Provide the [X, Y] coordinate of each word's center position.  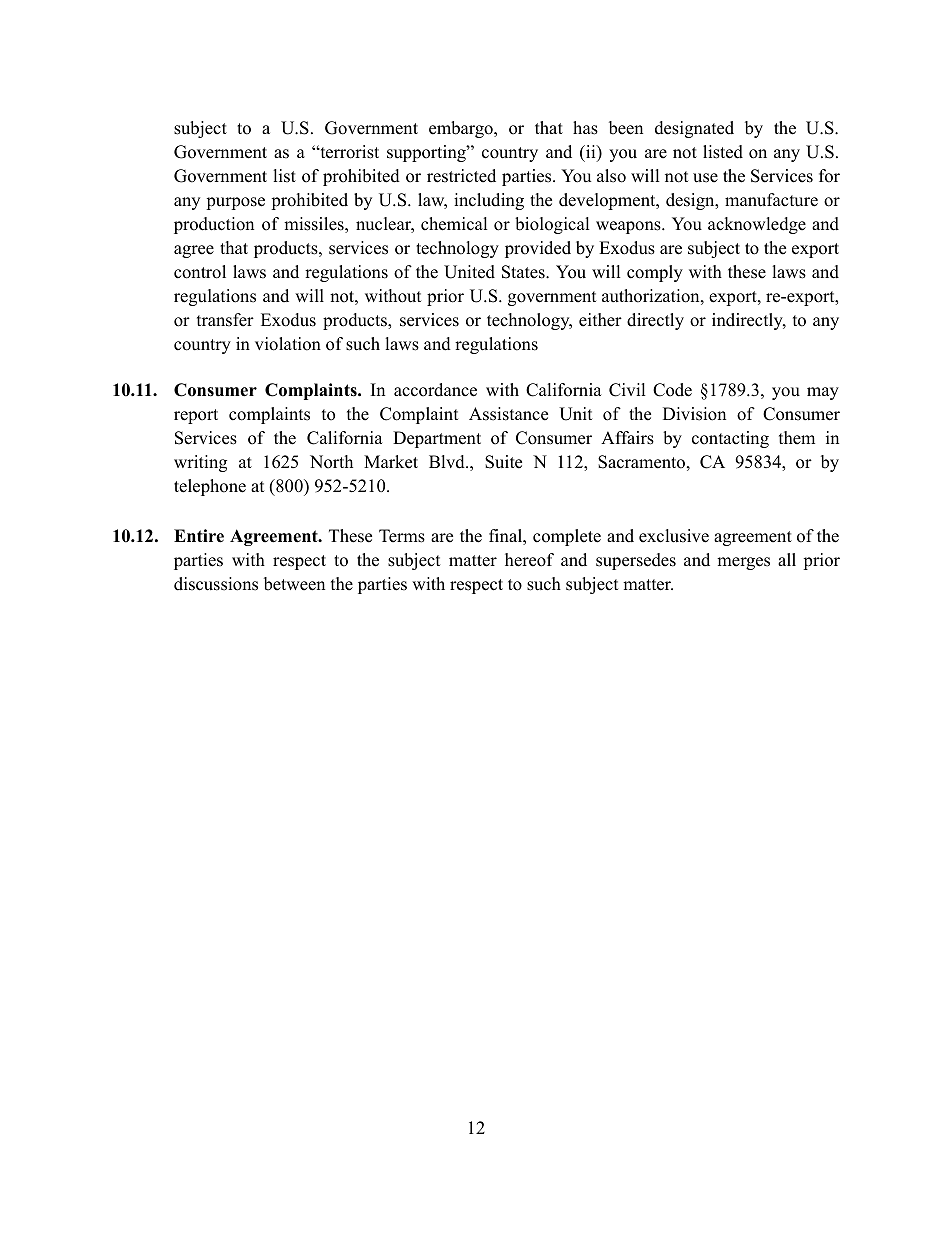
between [294, 584]
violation [288, 344]
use [705, 178]
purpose [235, 203]
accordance [435, 390]
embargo [462, 129]
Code [672, 390]
